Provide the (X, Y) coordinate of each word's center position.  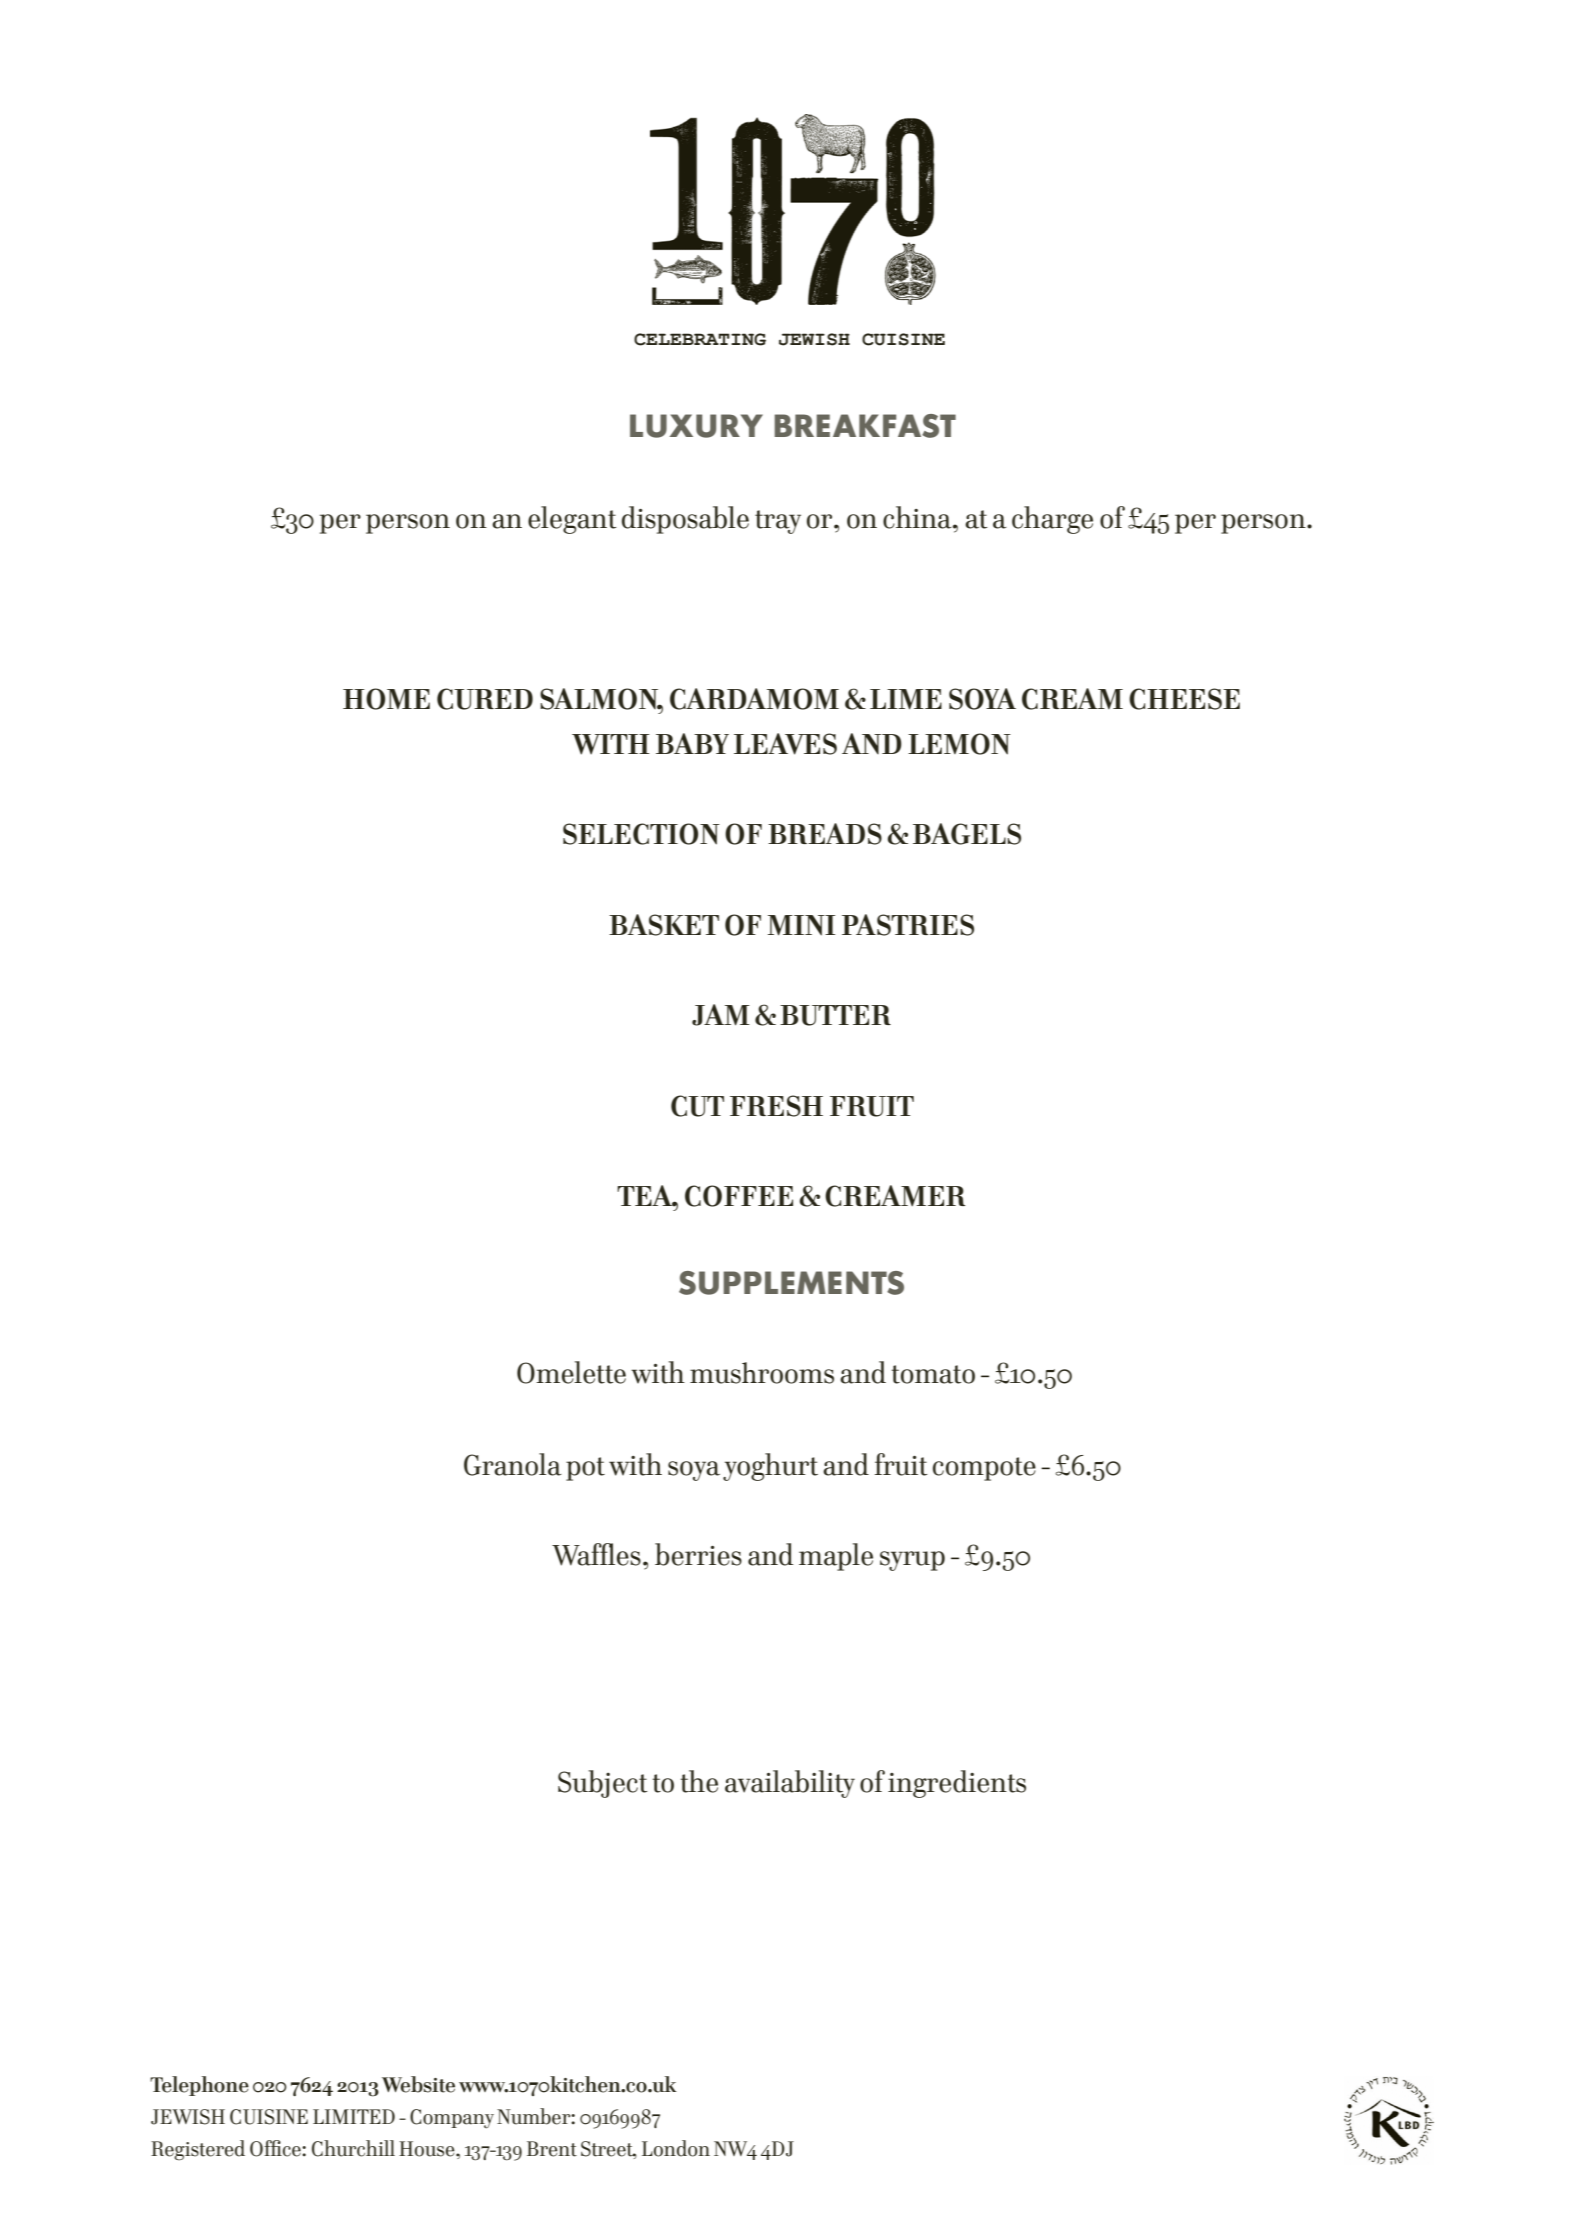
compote (984, 1469)
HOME (386, 699)
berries (698, 1554)
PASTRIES (908, 925)
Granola (513, 1464)
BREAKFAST (865, 426)
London (676, 2148)
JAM (721, 1015)
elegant (572, 520)
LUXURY (696, 426)
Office (276, 2148)
